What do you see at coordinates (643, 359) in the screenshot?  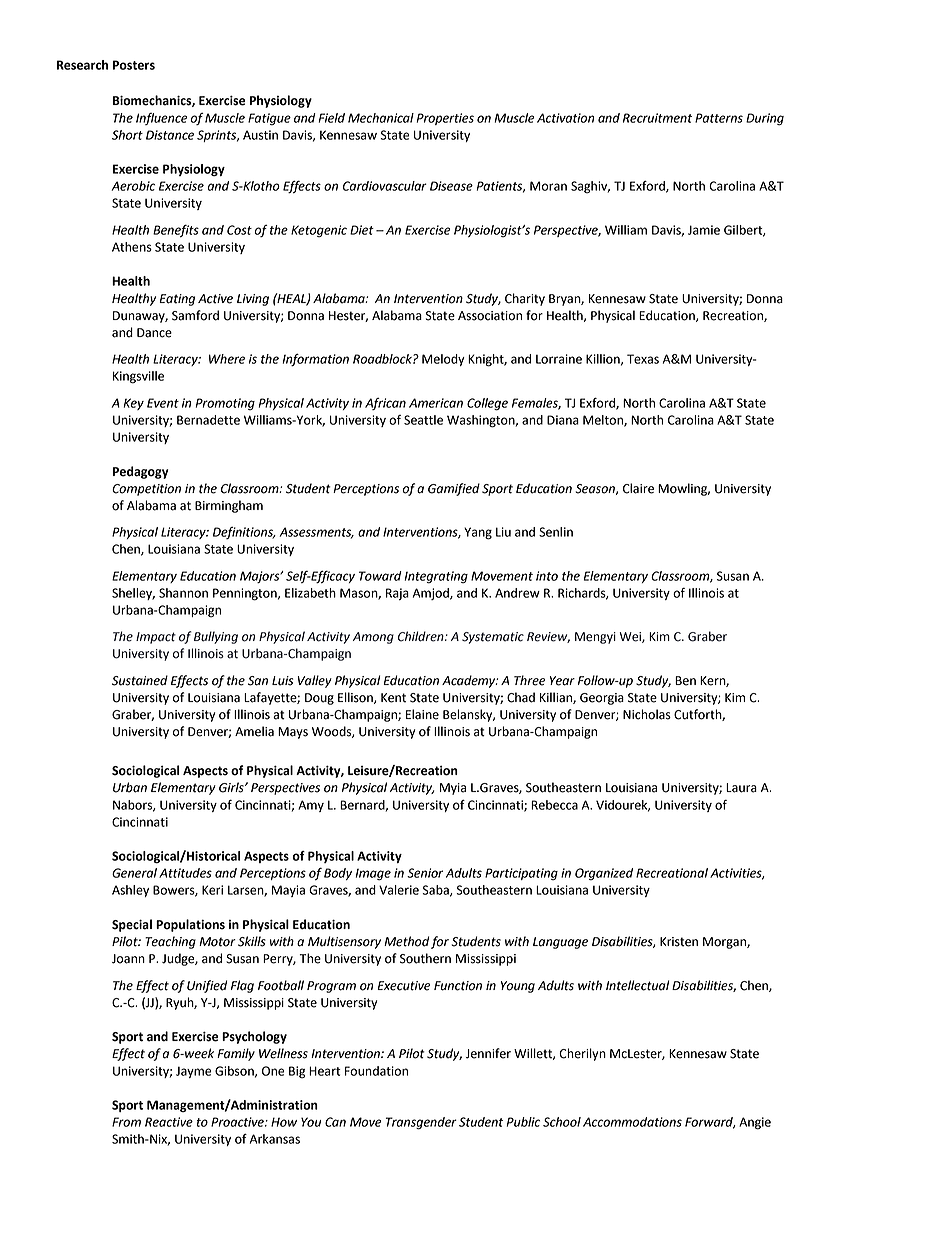 I see `Texas` at bounding box center [643, 359].
